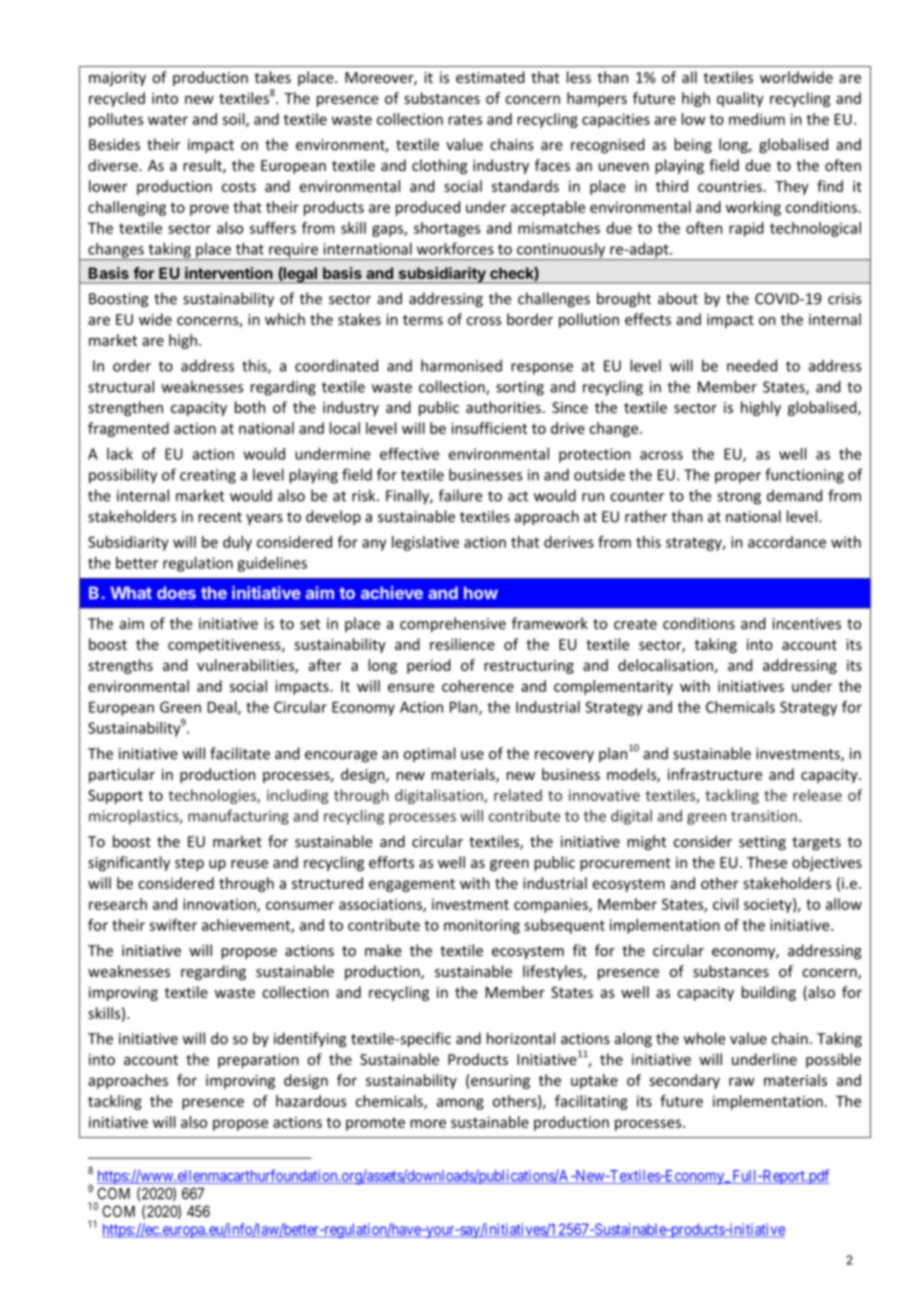 The image size is (924, 1308). What do you see at coordinates (465, 120) in the screenshot?
I see `rates` at bounding box center [465, 120].
